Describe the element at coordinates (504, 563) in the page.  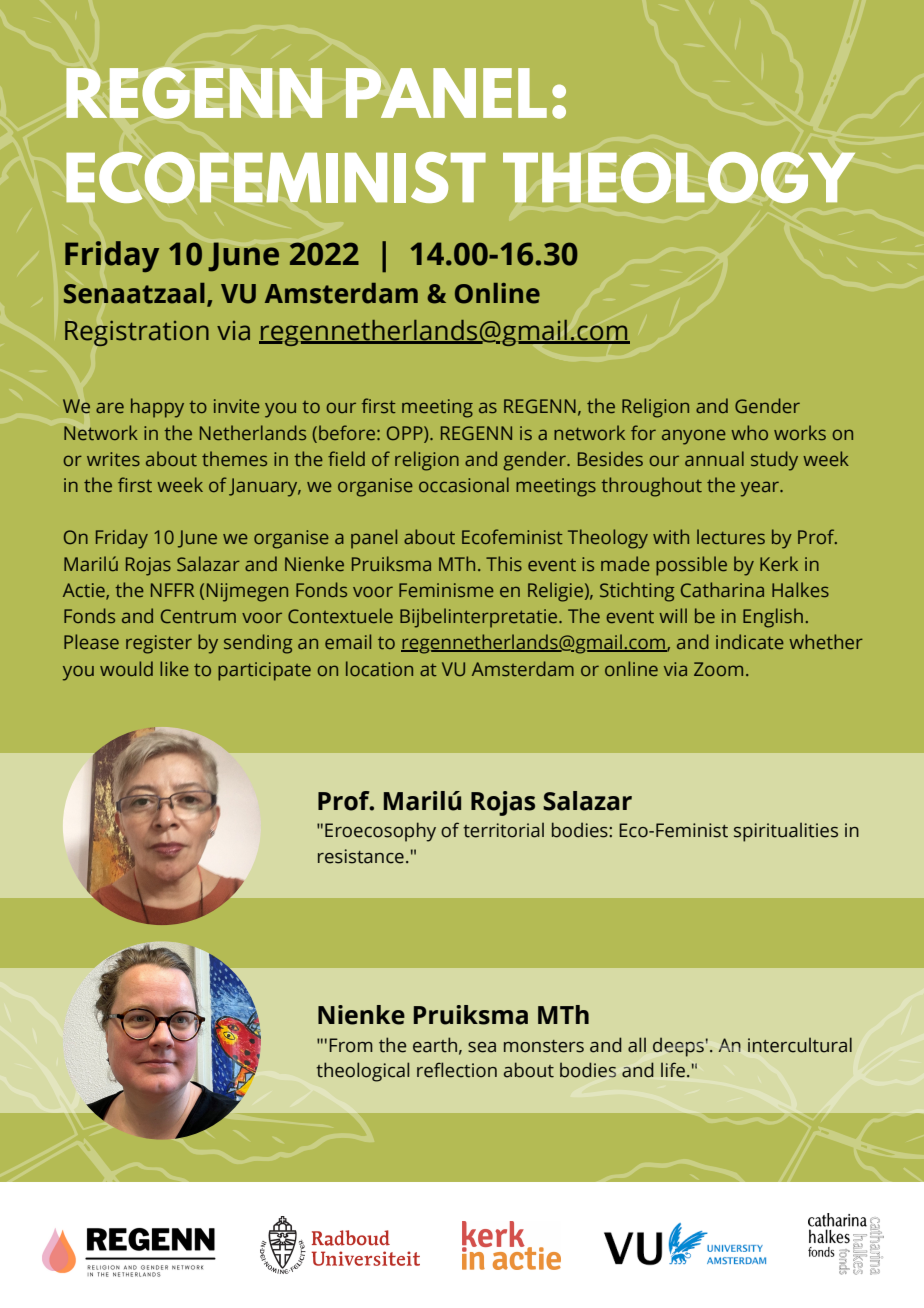
I see `This` at that location.
